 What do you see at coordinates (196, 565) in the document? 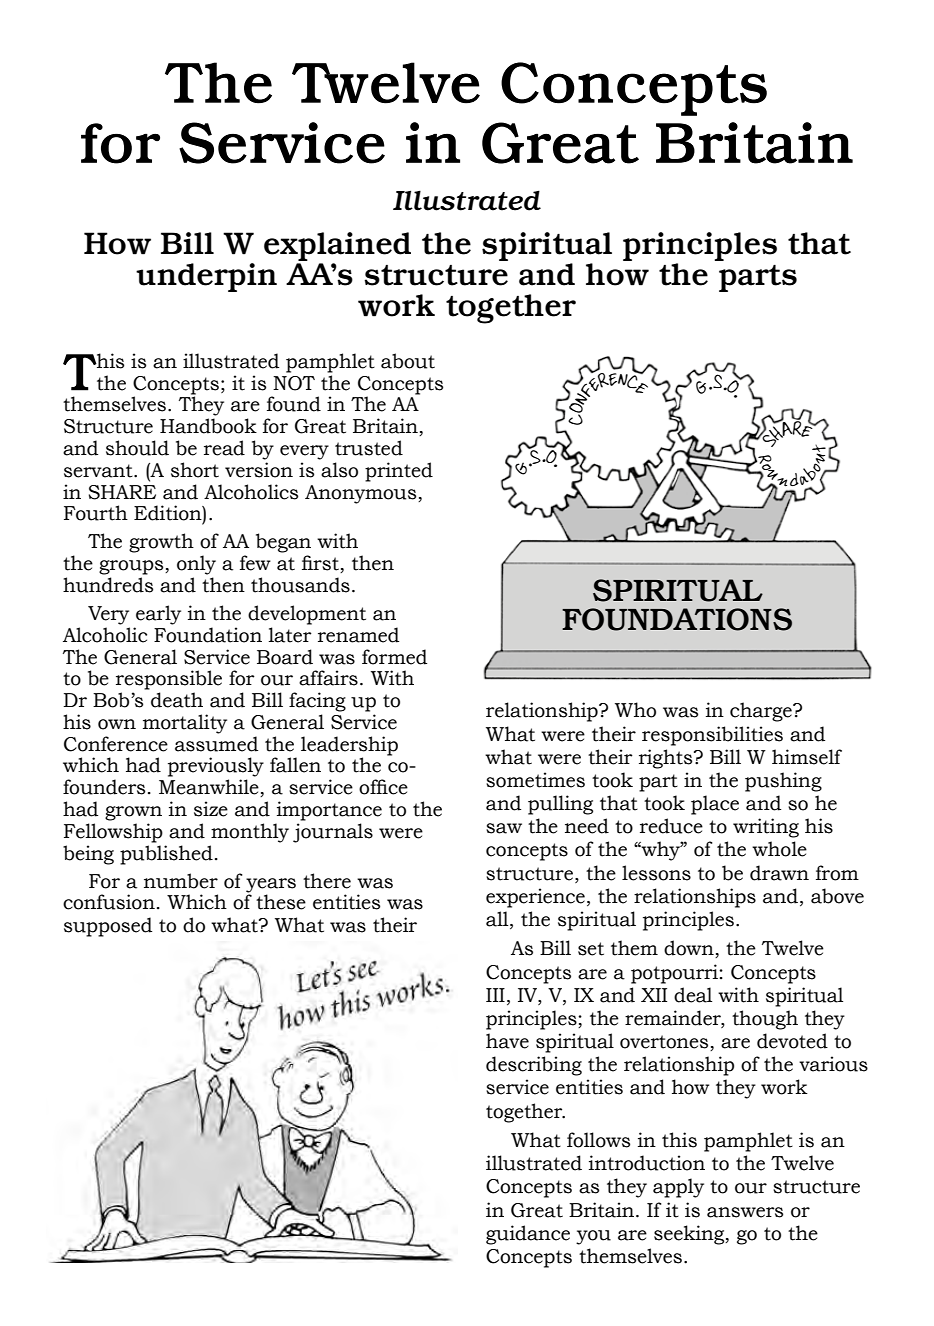
I see `only` at bounding box center [196, 565].
